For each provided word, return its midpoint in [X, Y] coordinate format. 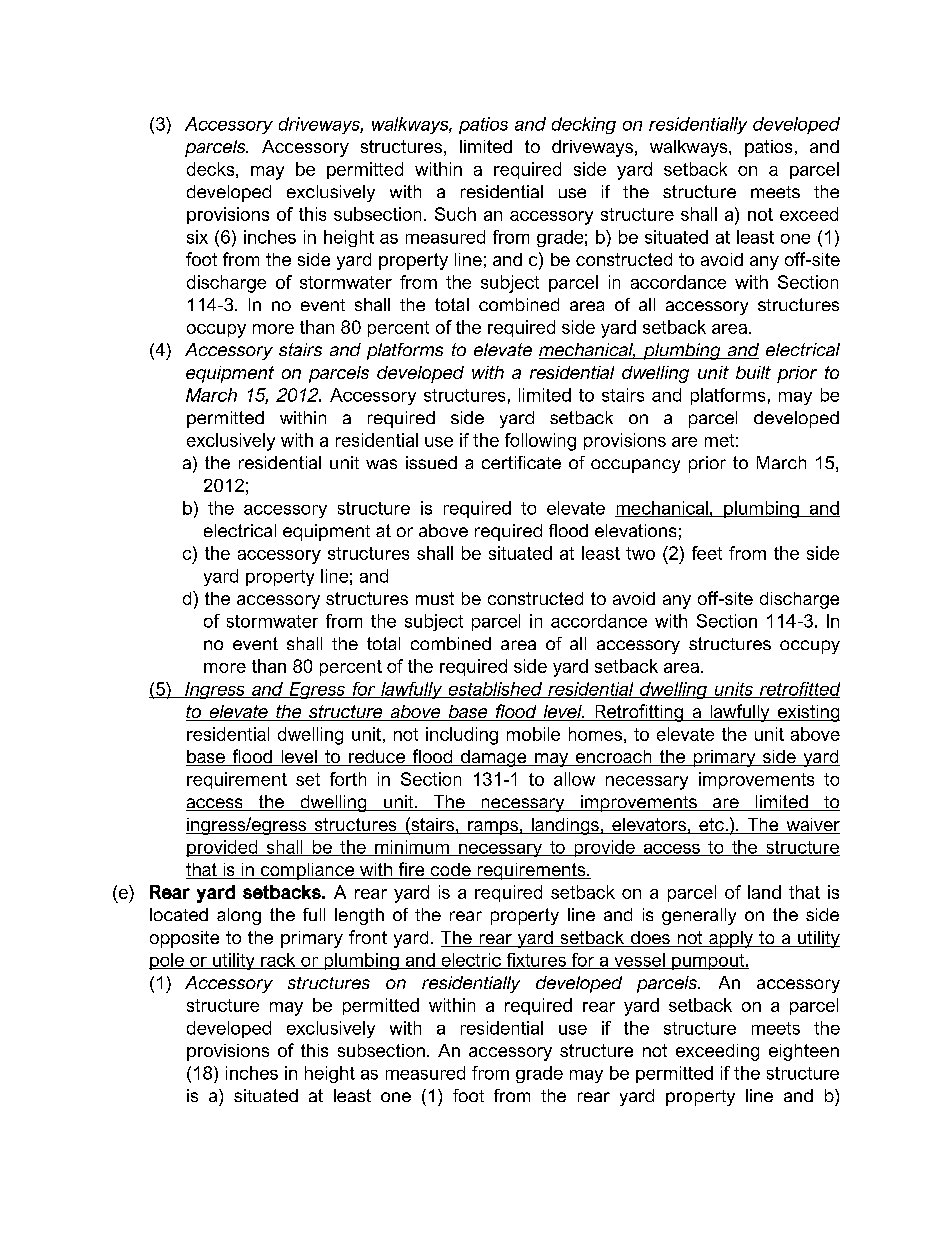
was [381, 464]
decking [584, 125]
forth [348, 779]
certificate [521, 462]
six [197, 237]
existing [807, 713]
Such [455, 214]
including [462, 736]
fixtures [536, 961]
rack [278, 961]
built [753, 372]
